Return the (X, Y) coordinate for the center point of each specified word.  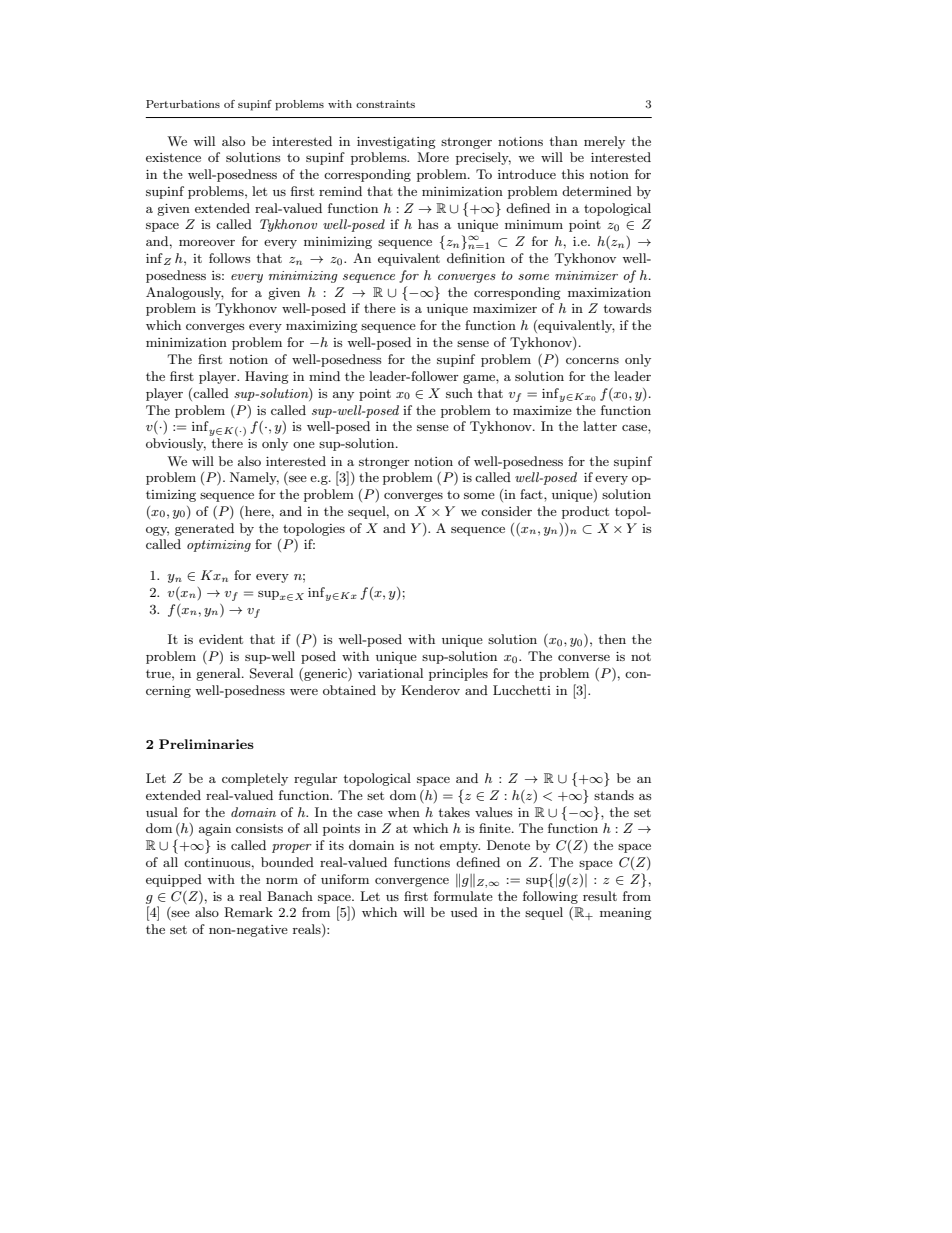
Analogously (185, 293)
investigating (396, 143)
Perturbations (183, 104)
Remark (248, 912)
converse (584, 658)
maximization (609, 292)
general (219, 674)
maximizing (322, 327)
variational (390, 673)
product (585, 512)
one (304, 445)
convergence (412, 882)
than (563, 141)
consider (506, 511)
